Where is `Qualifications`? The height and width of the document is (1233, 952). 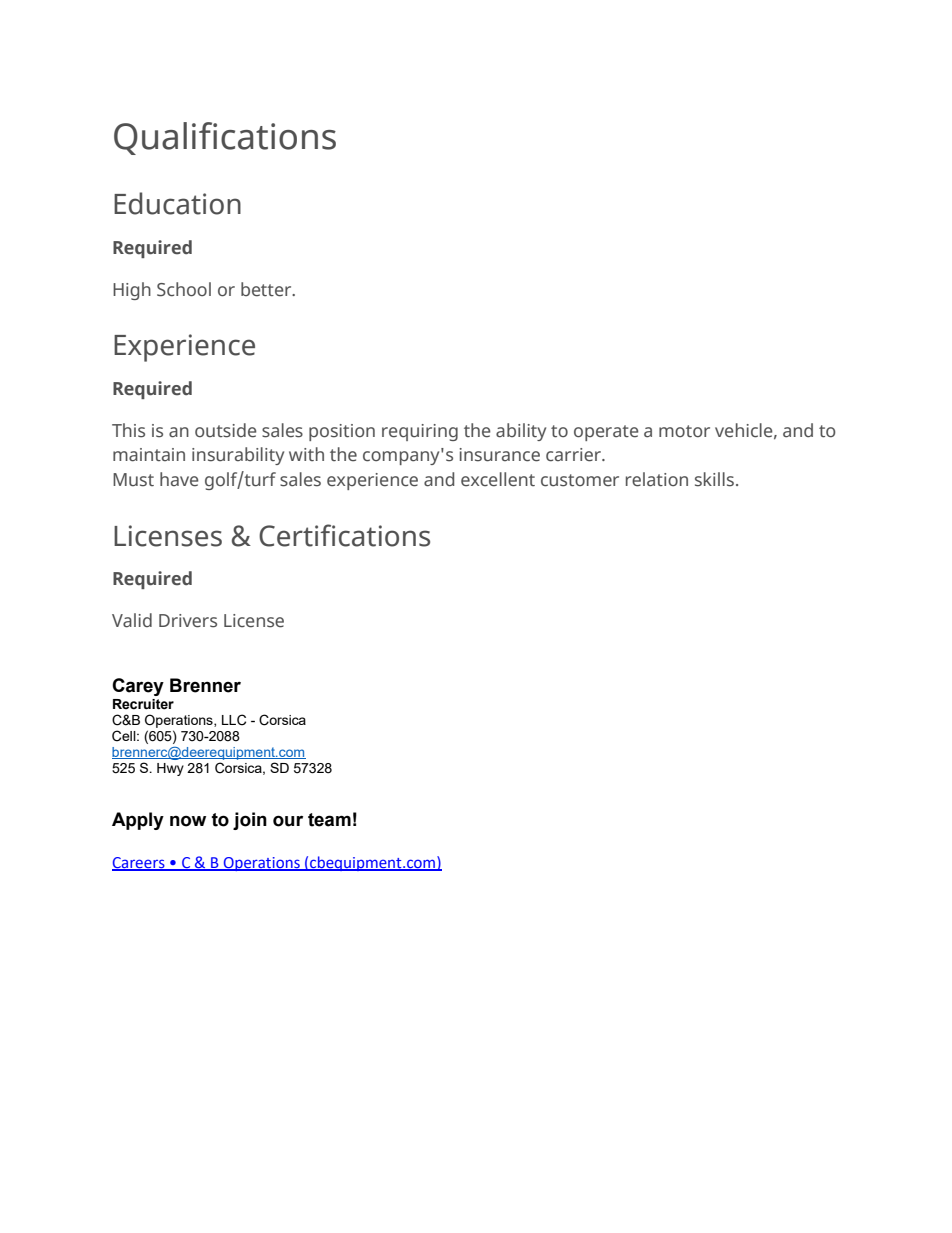 Qualifications is located at coordinates (225, 138).
